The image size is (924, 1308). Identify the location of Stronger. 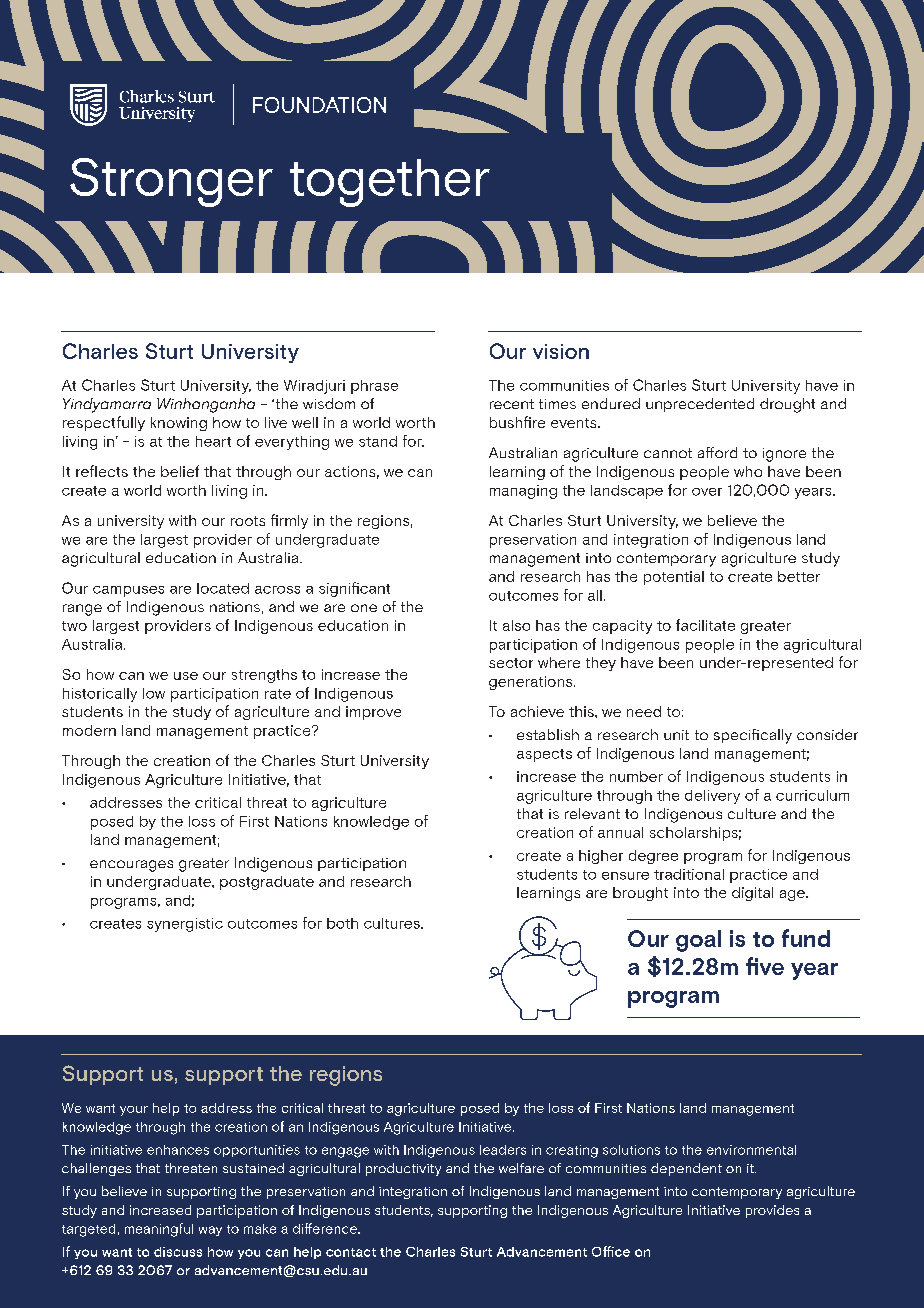
(171, 182).
